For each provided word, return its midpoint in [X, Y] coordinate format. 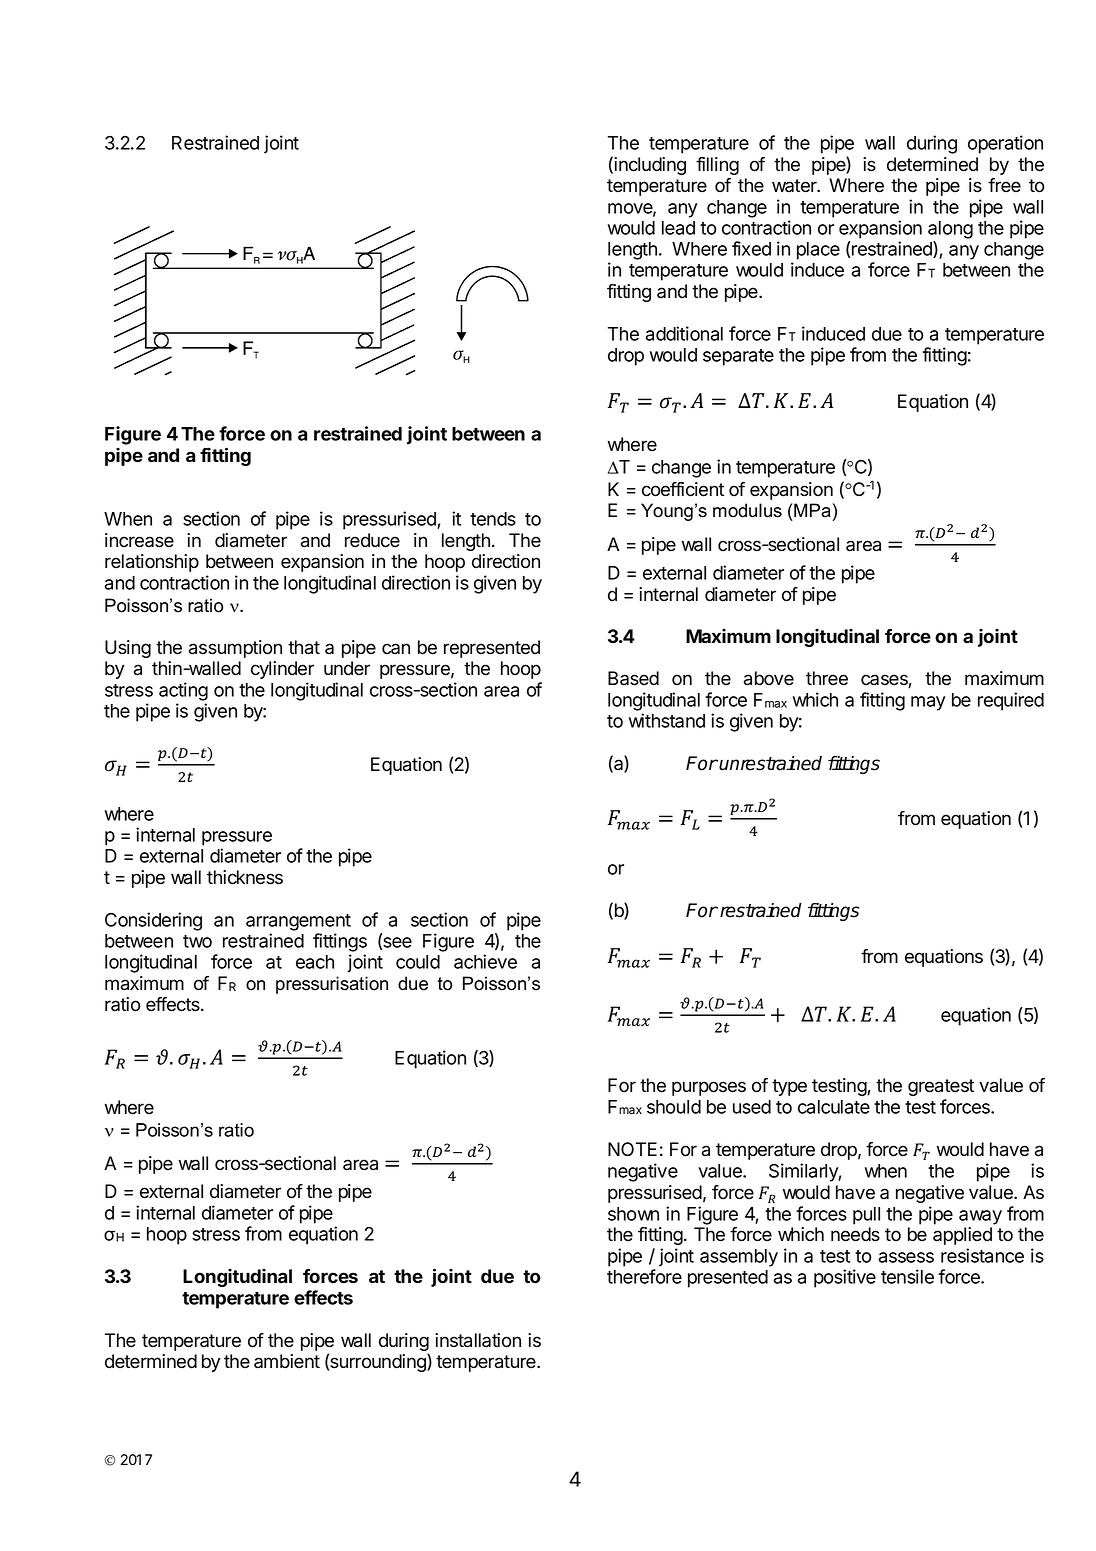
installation [478, 1340]
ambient [287, 1361]
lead [678, 228]
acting [183, 691]
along [950, 230]
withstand [667, 720]
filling [717, 166]
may [928, 703]
